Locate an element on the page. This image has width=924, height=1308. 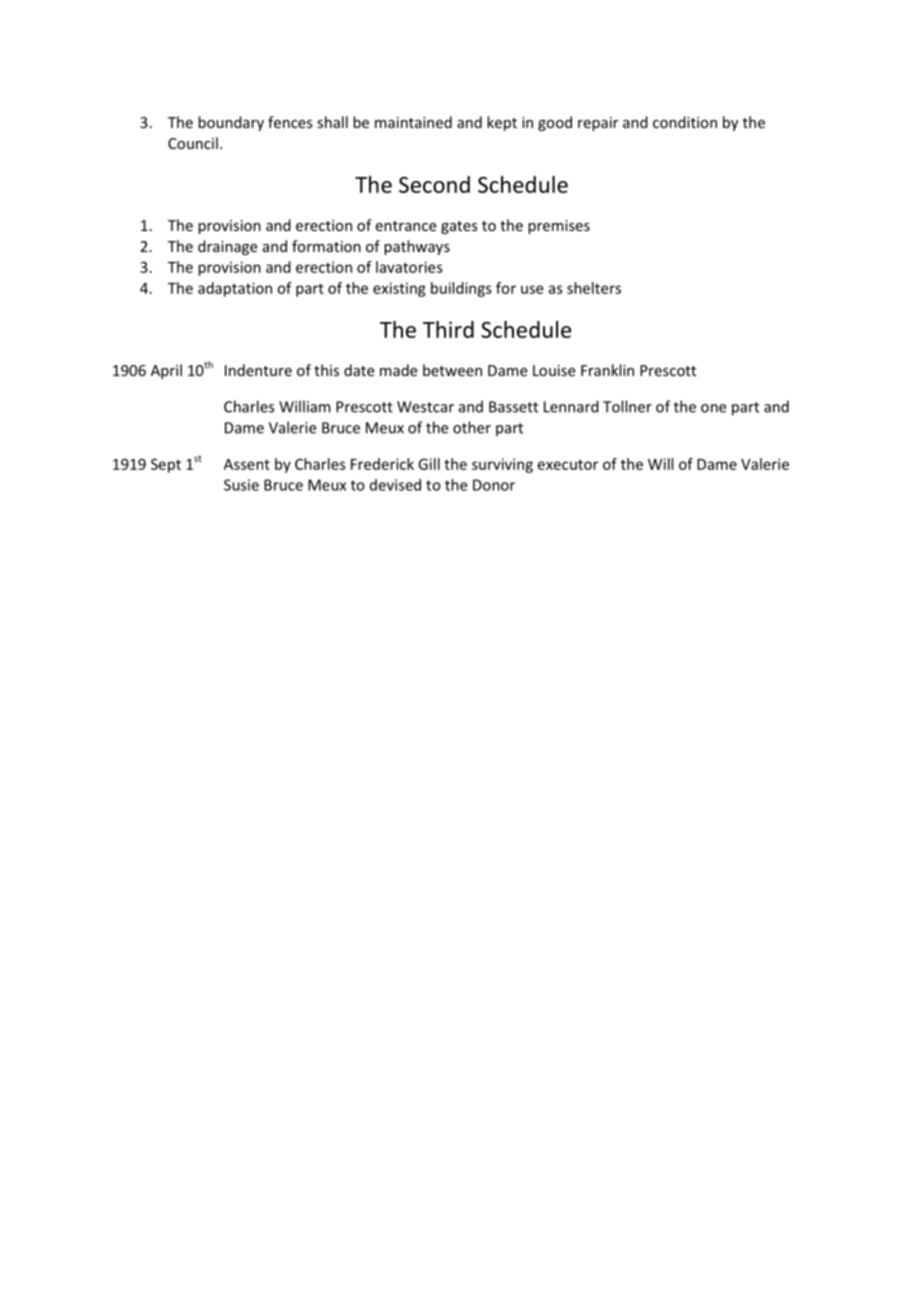
condition is located at coordinates (685, 122).
